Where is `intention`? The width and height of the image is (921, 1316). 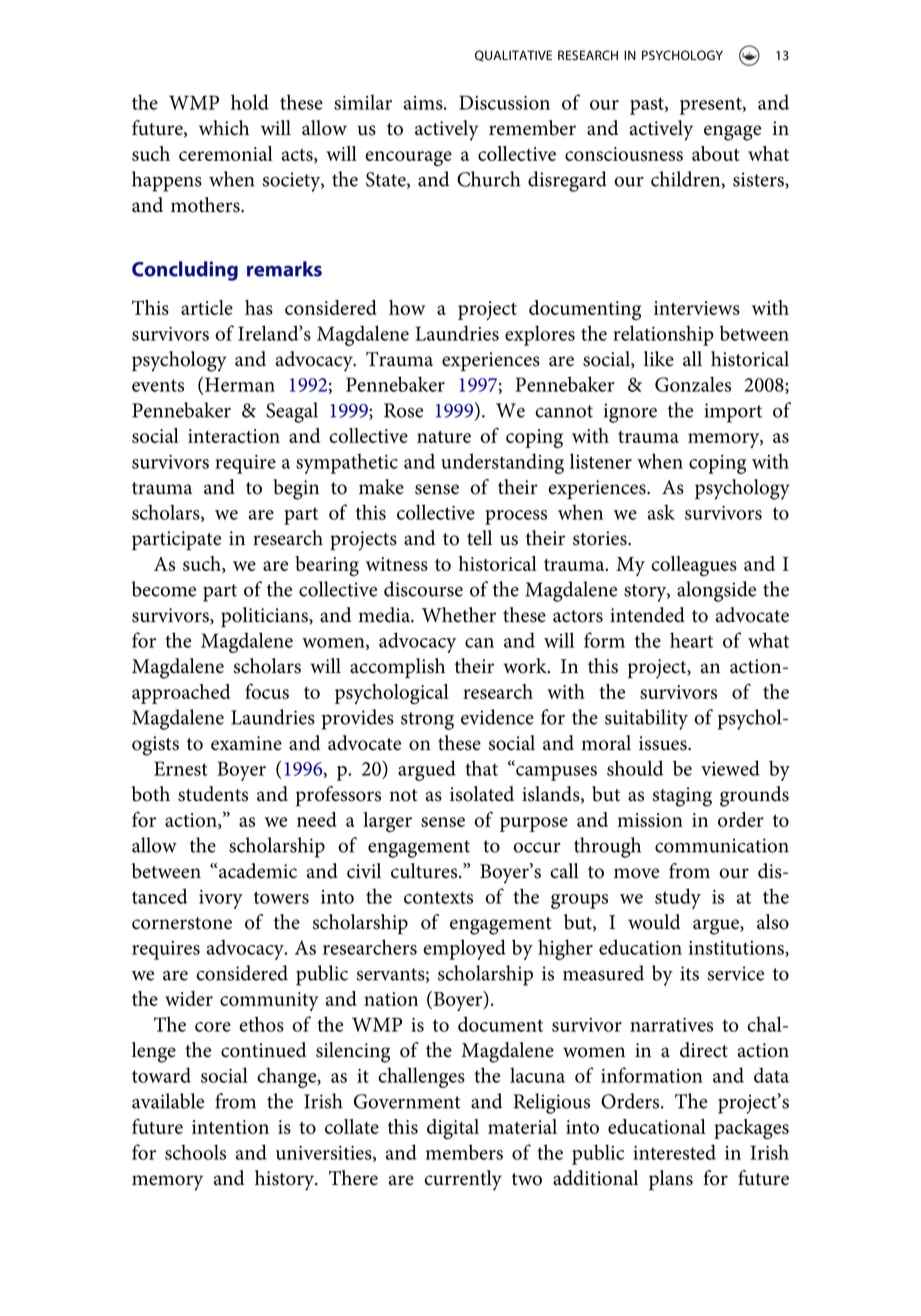 intention is located at coordinates (230, 1127).
